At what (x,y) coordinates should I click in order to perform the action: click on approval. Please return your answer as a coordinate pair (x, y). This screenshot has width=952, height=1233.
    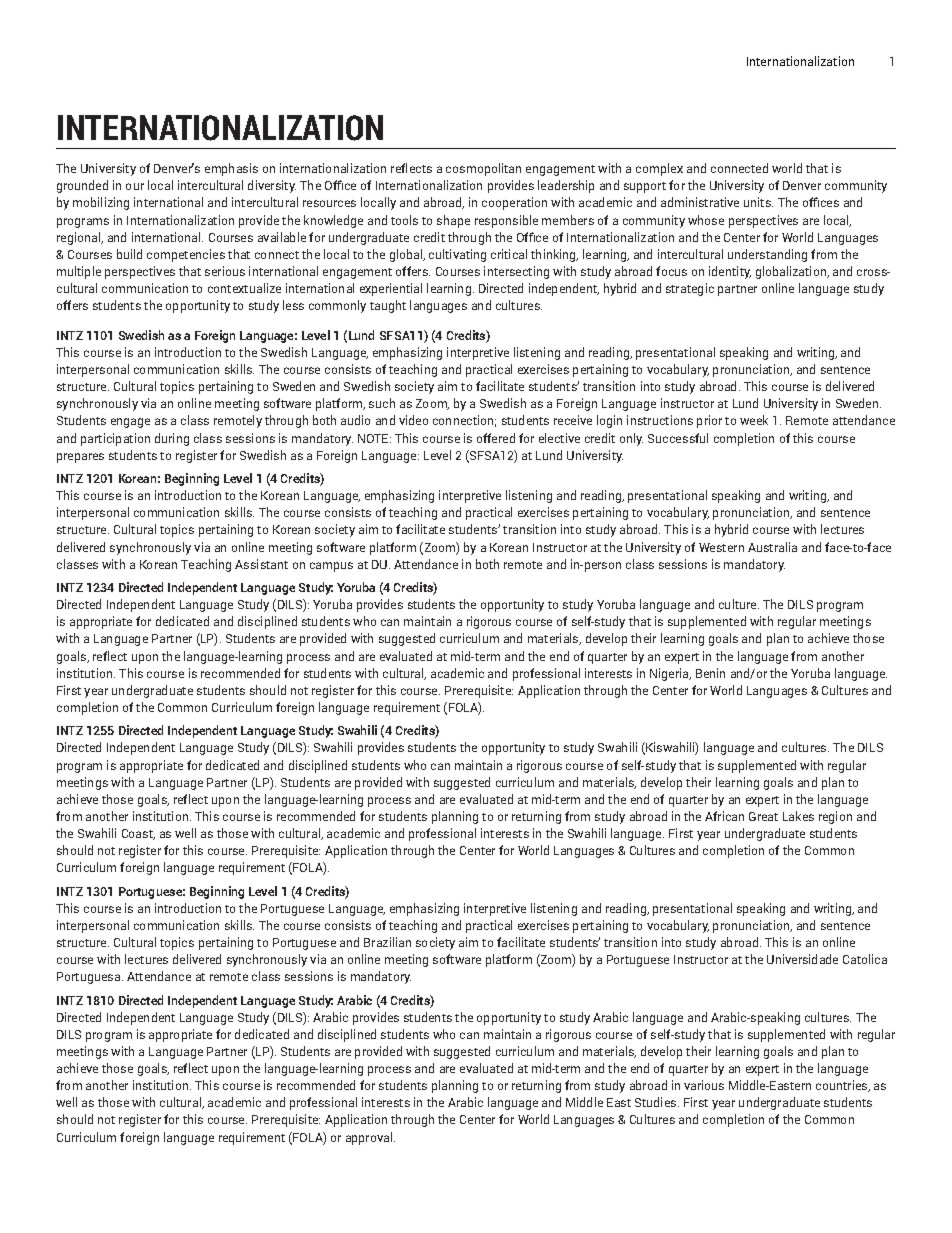
    Looking at the image, I should click on (369, 1138).
